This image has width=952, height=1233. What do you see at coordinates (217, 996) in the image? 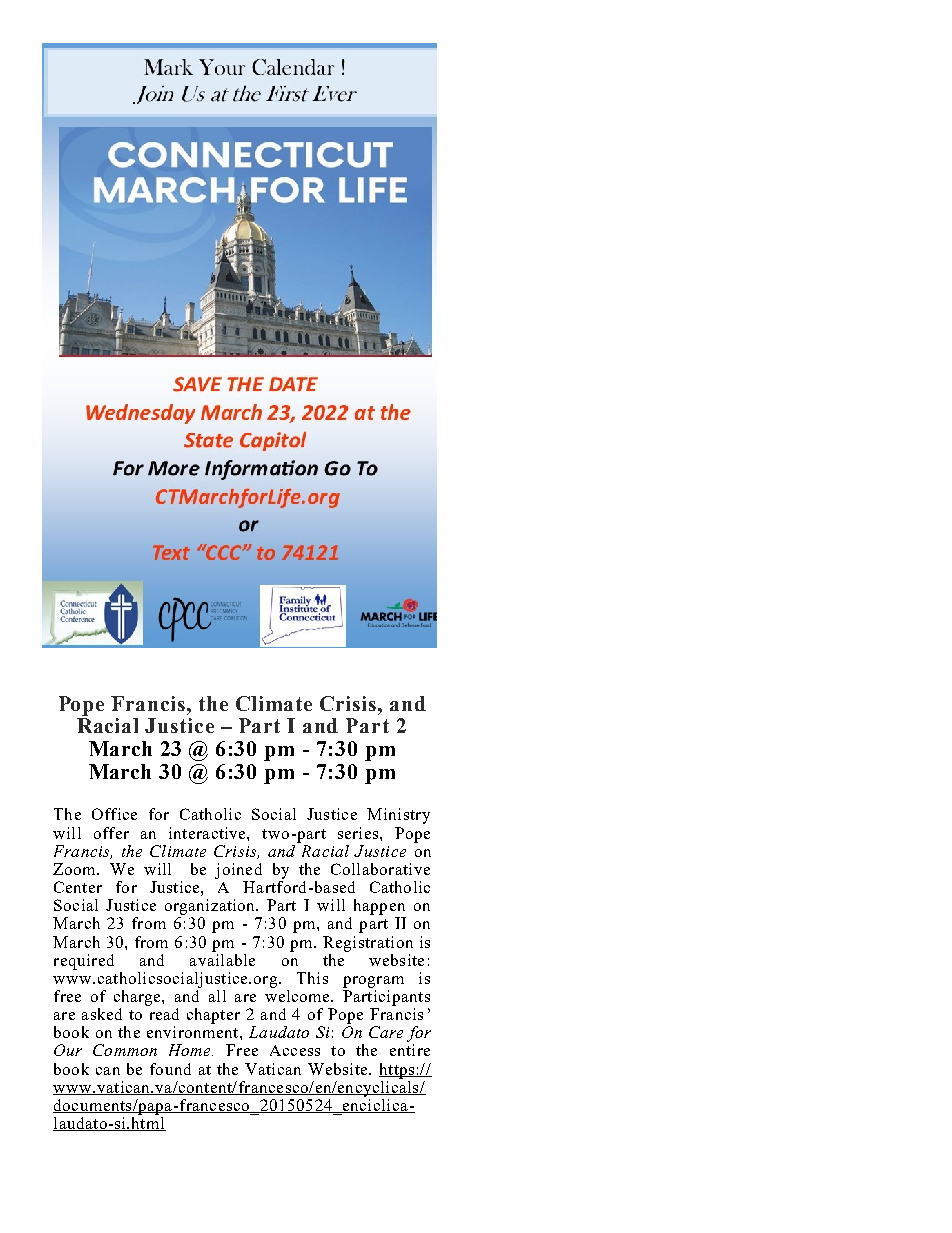
I see `all` at bounding box center [217, 996].
